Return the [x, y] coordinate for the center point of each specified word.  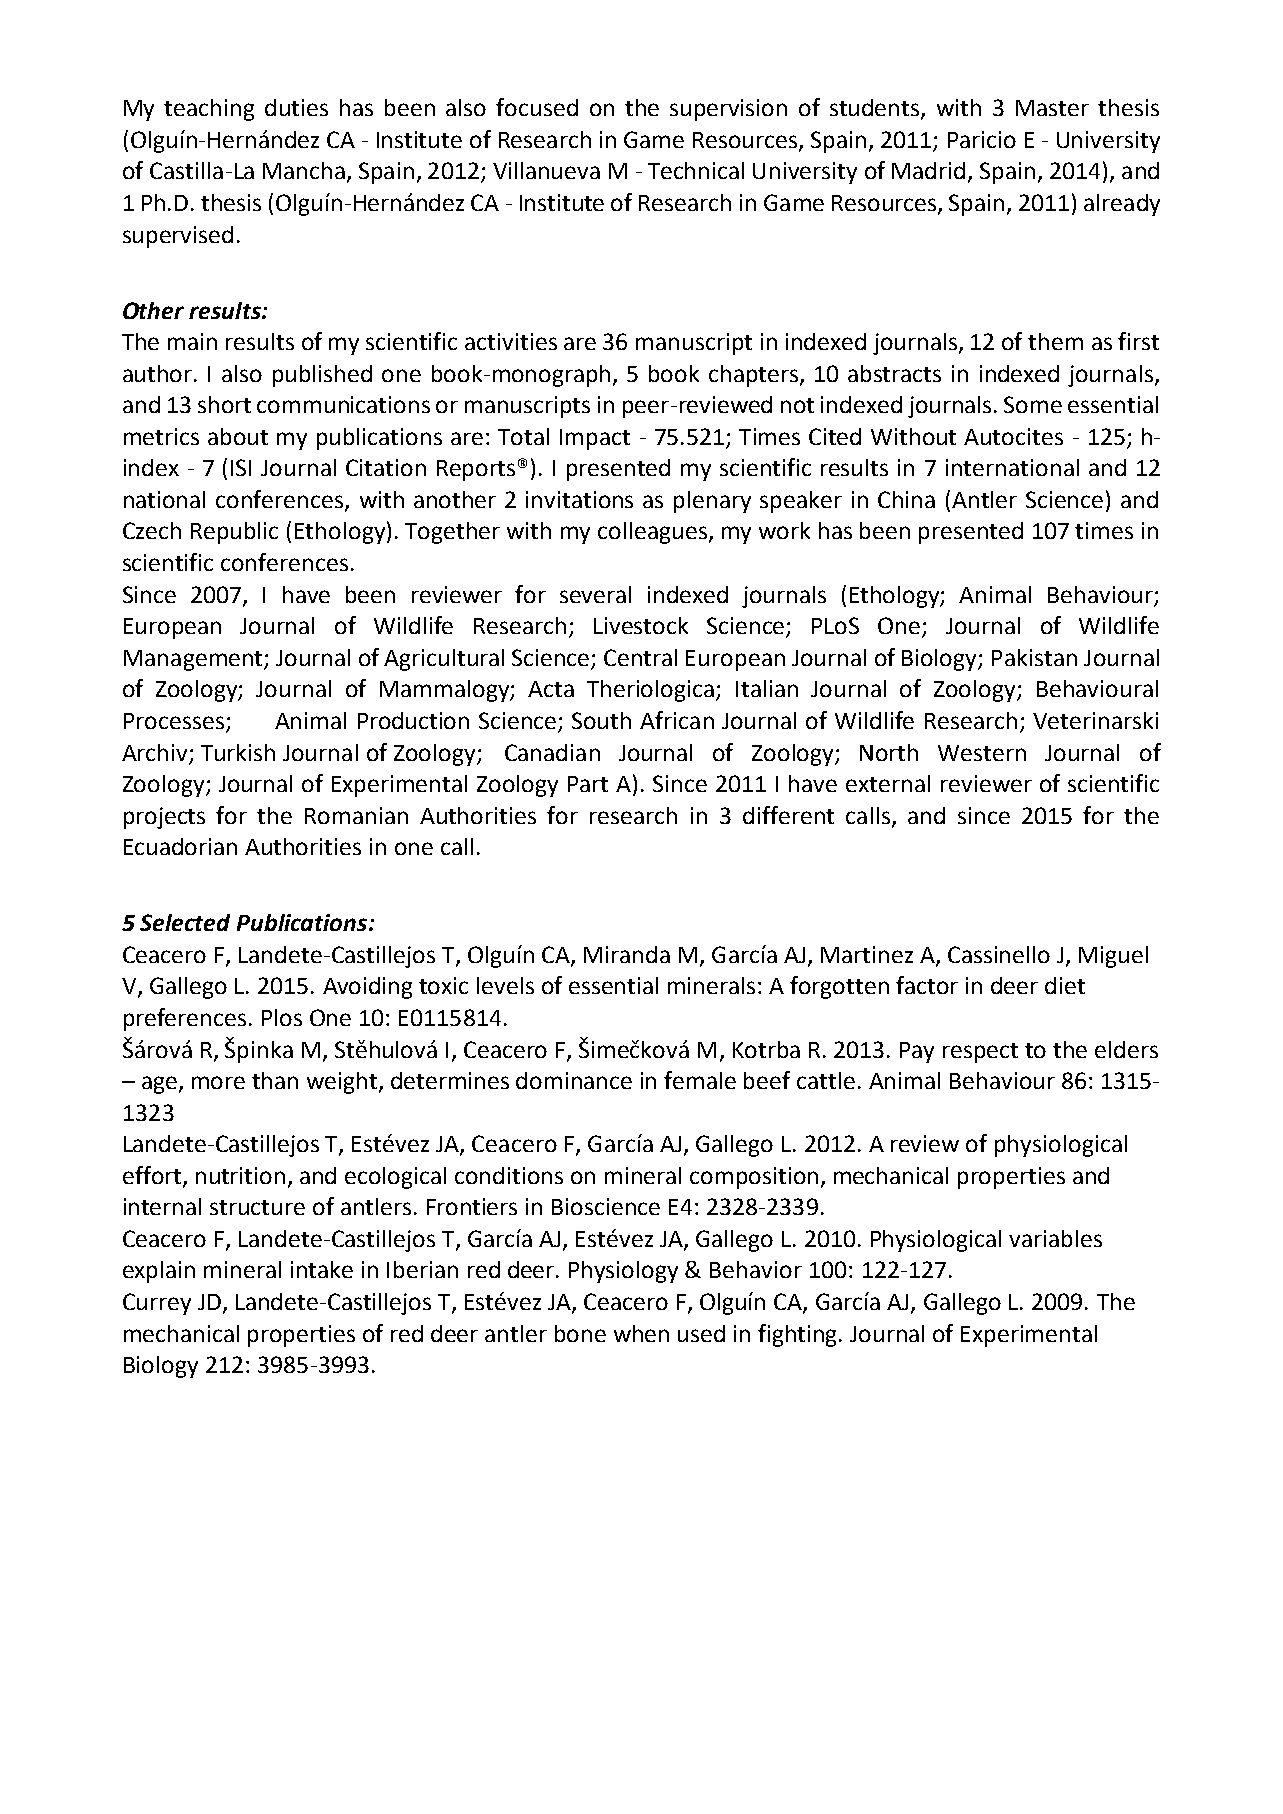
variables [1055, 1238]
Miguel [1113, 957]
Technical [696, 170]
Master [1052, 108]
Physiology [623, 1272]
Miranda [627, 954]
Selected [185, 922]
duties [296, 107]
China [906, 499]
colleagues [654, 533]
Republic [234, 533]
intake [322, 1269]
